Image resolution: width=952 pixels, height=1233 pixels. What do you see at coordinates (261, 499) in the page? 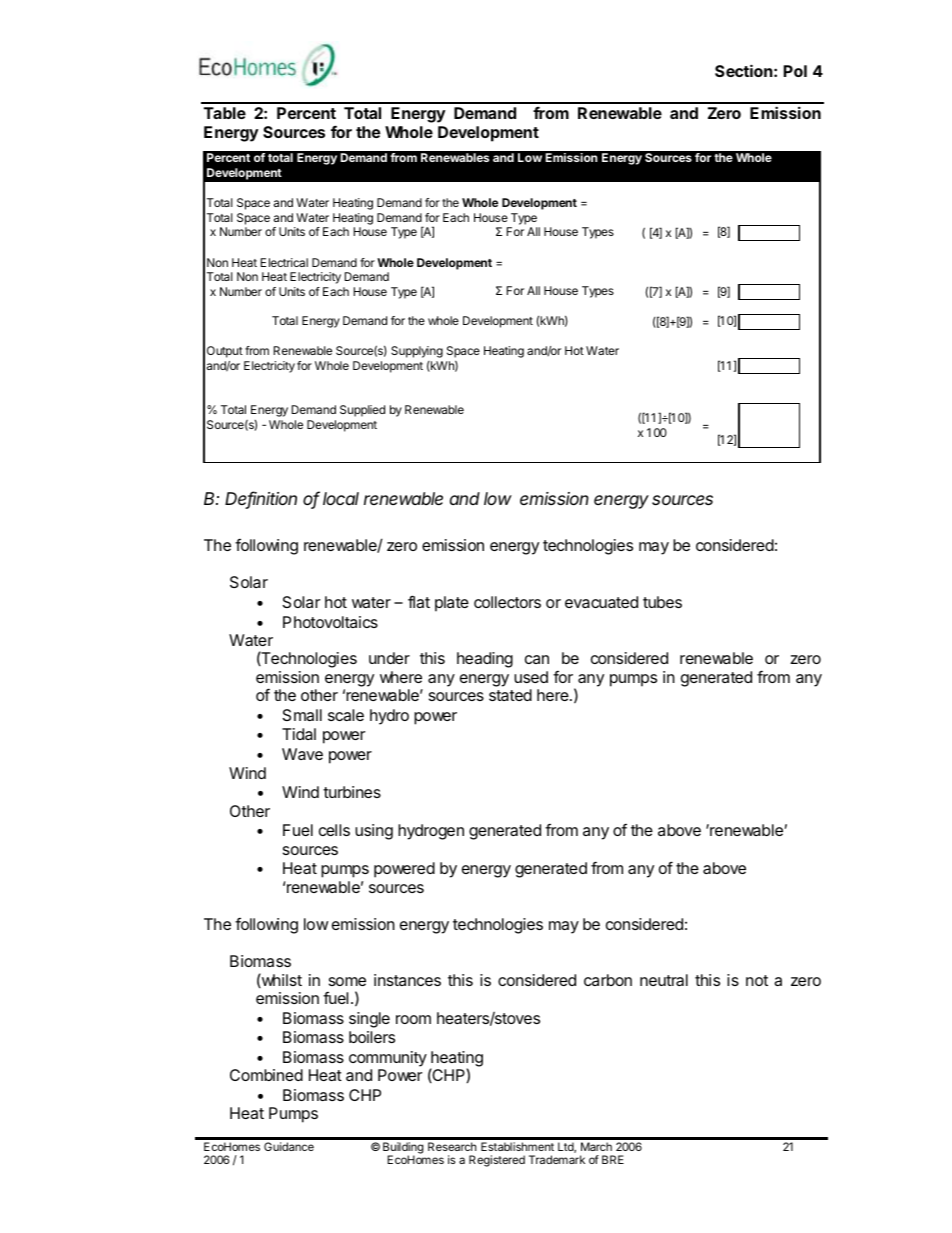
I see `Definition` at bounding box center [261, 499].
